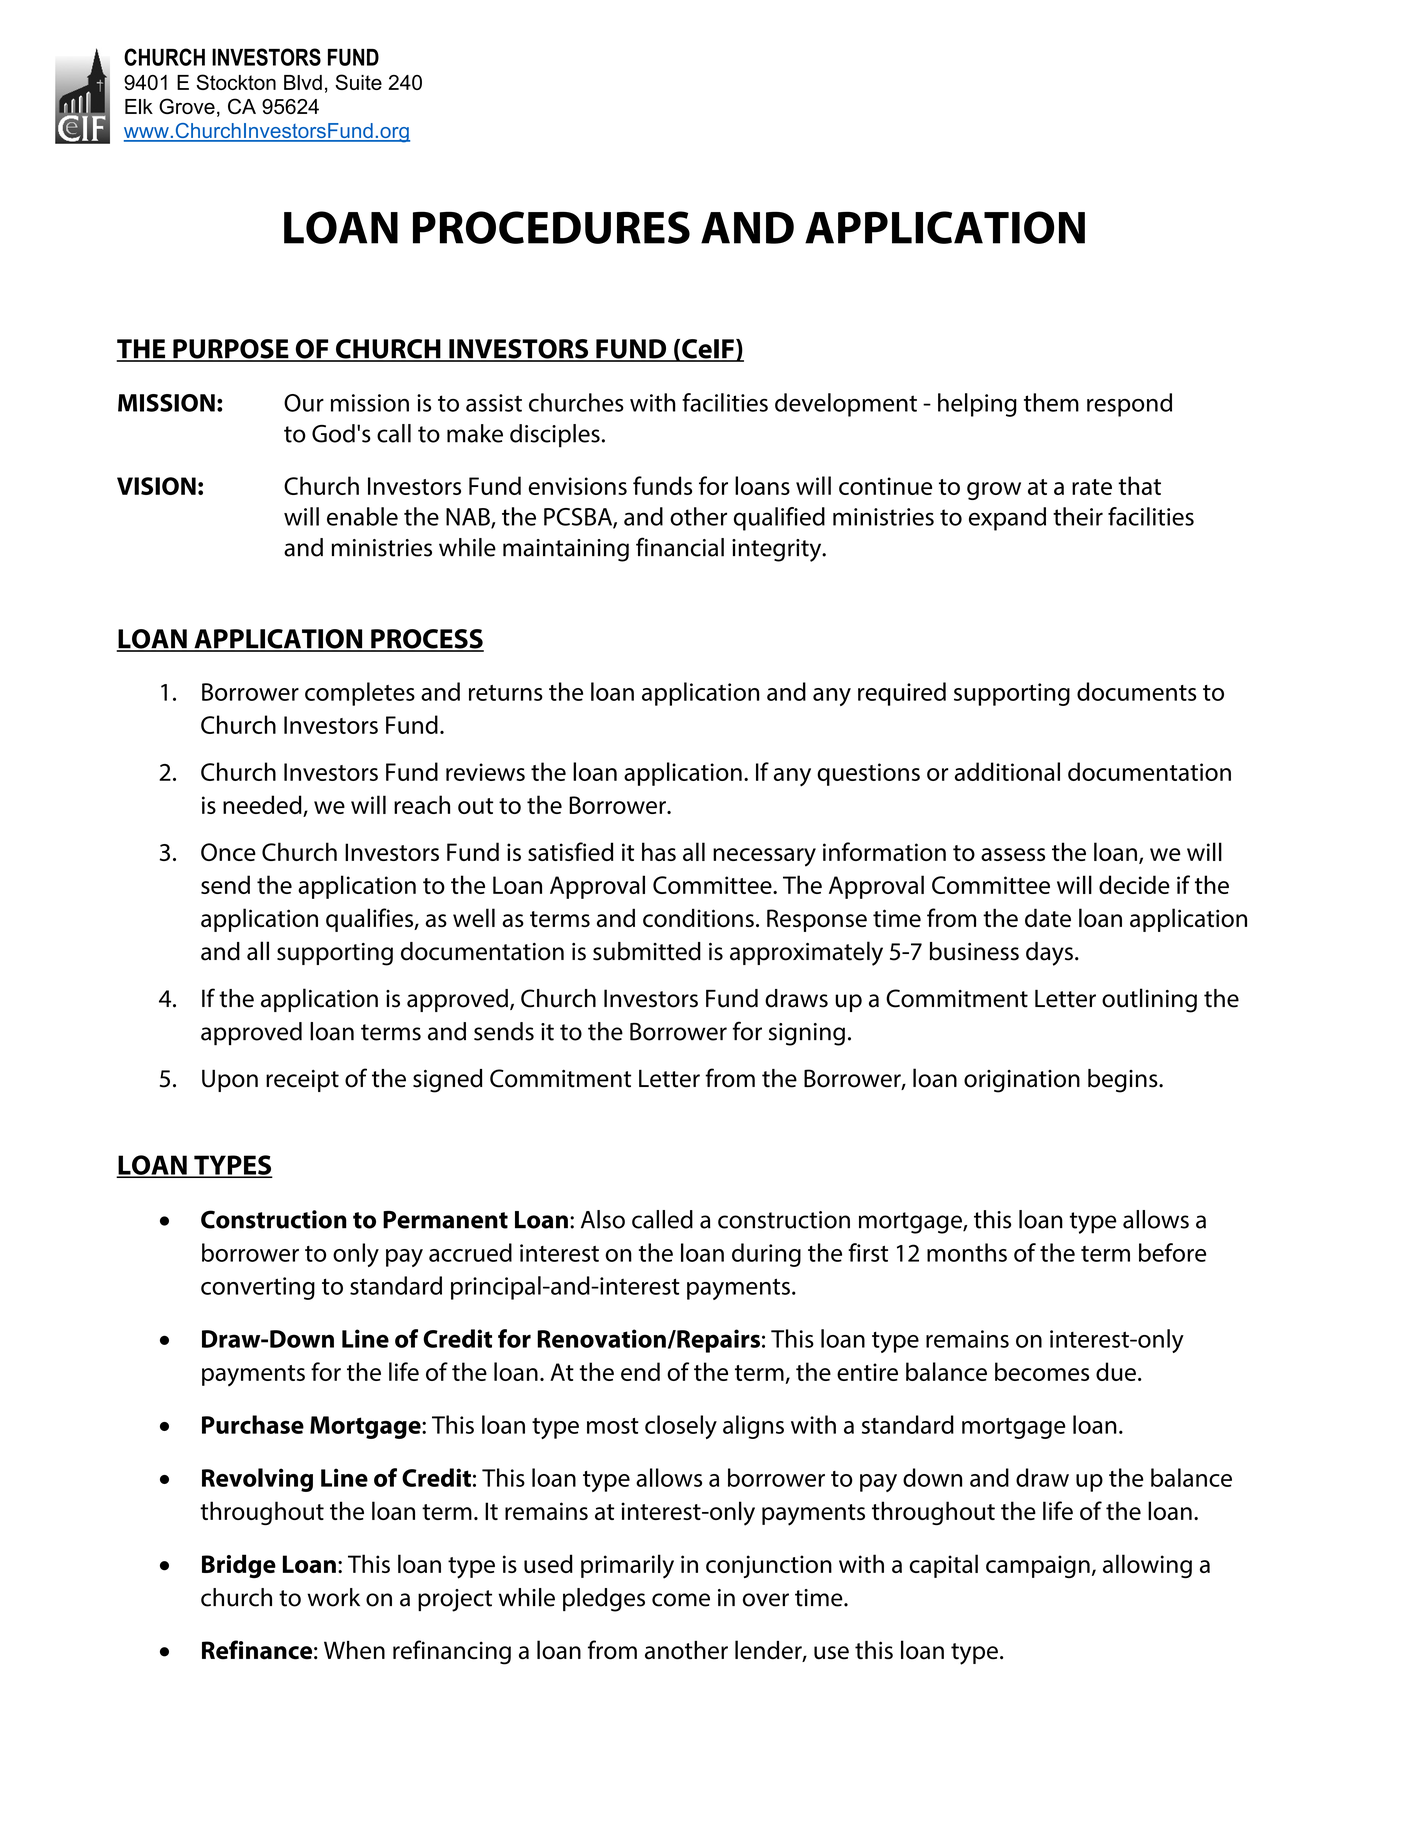  Describe the element at coordinates (1013, 854) in the screenshot. I see `assess` at that location.
